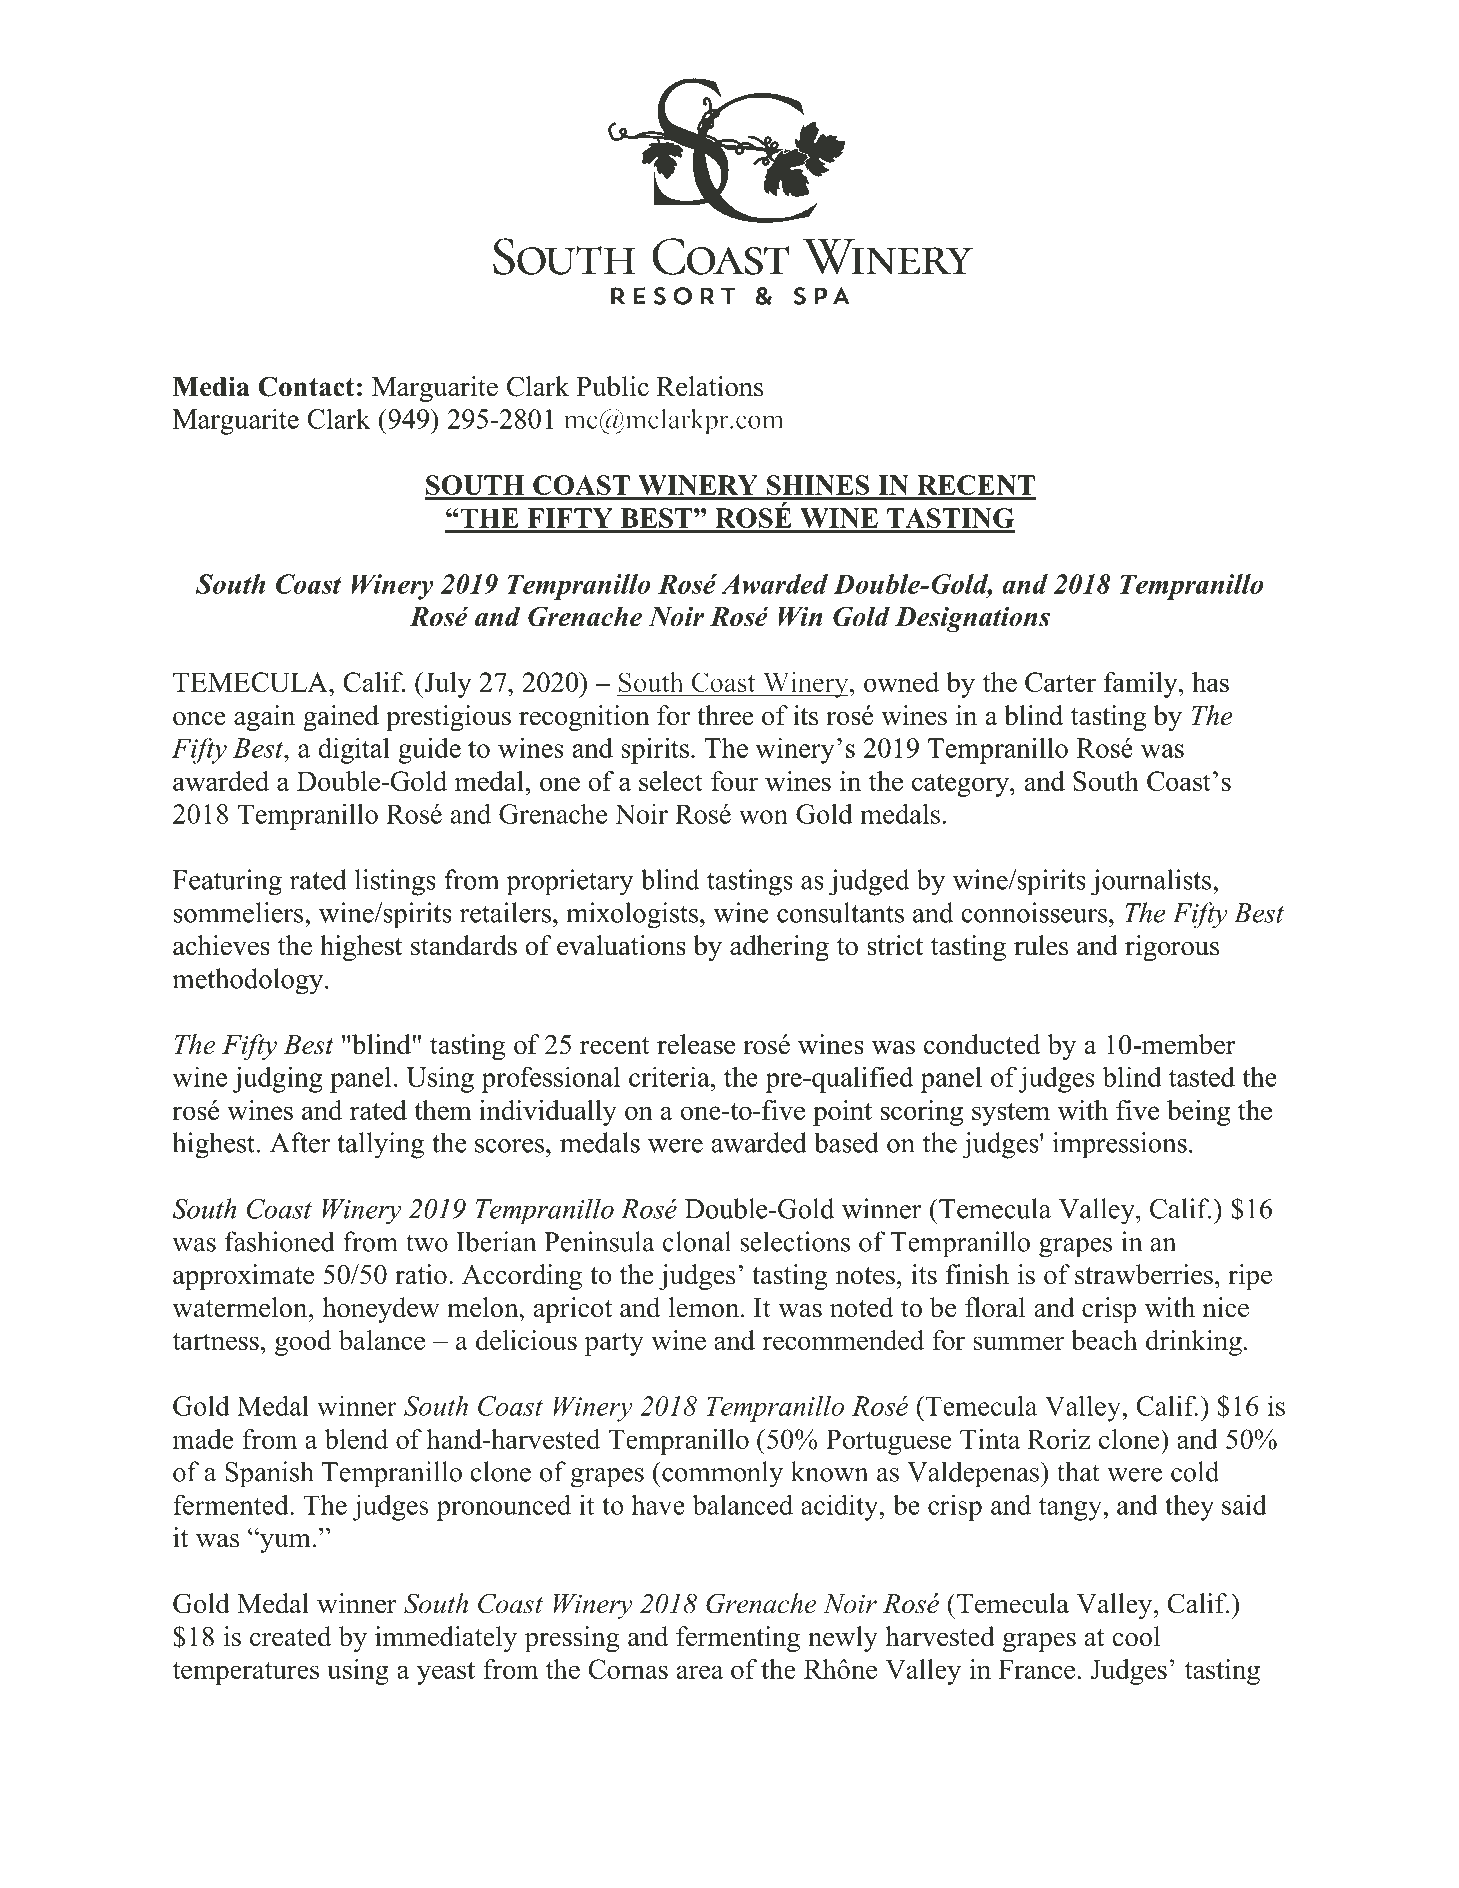 The width and height of the screenshot is (1459, 1888). What do you see at coordinates (763, 817) in the screenshot?
I see `won` at bounding box center [763, 817].
